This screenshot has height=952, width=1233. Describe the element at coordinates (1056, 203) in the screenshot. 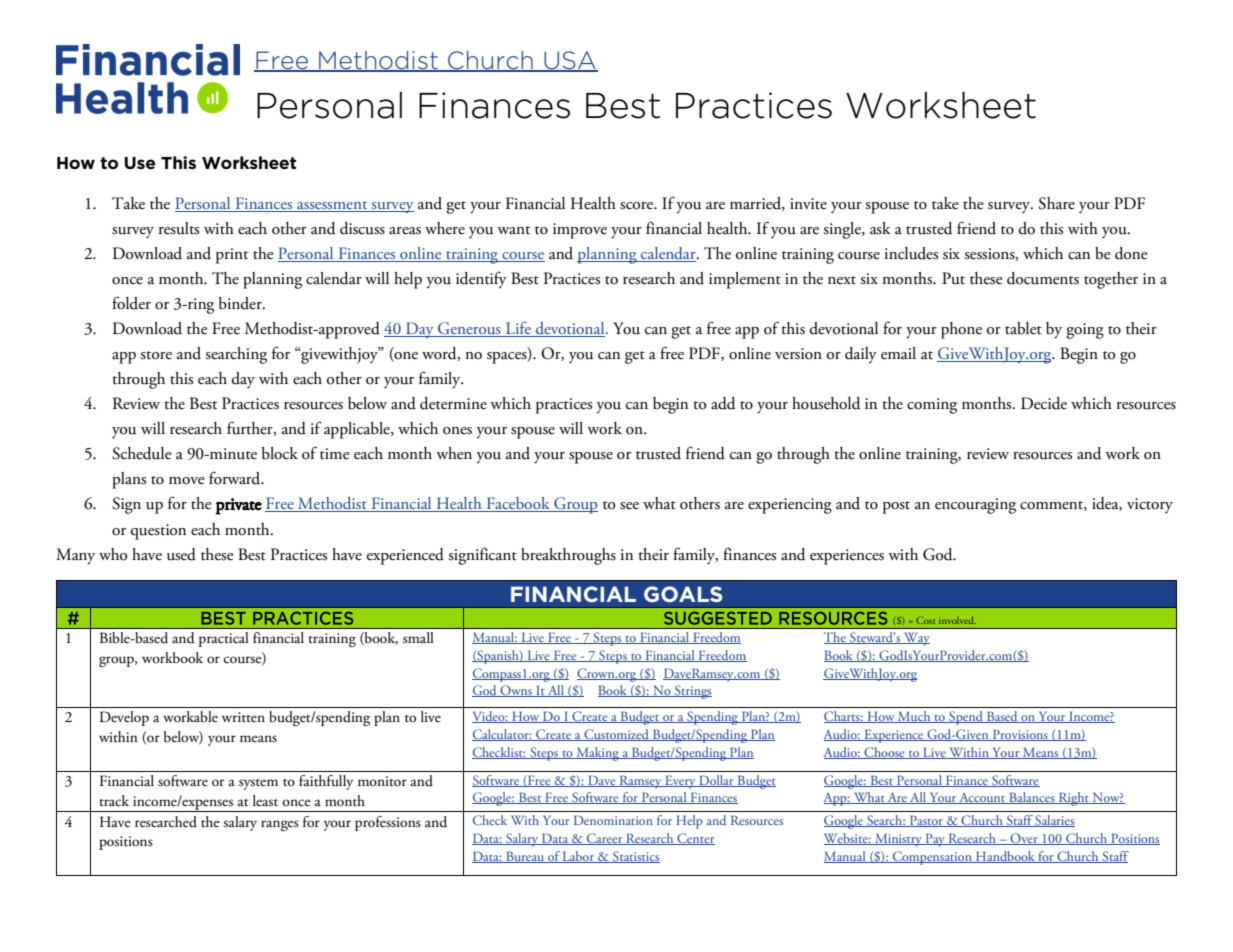

I see `Share` at that location.
